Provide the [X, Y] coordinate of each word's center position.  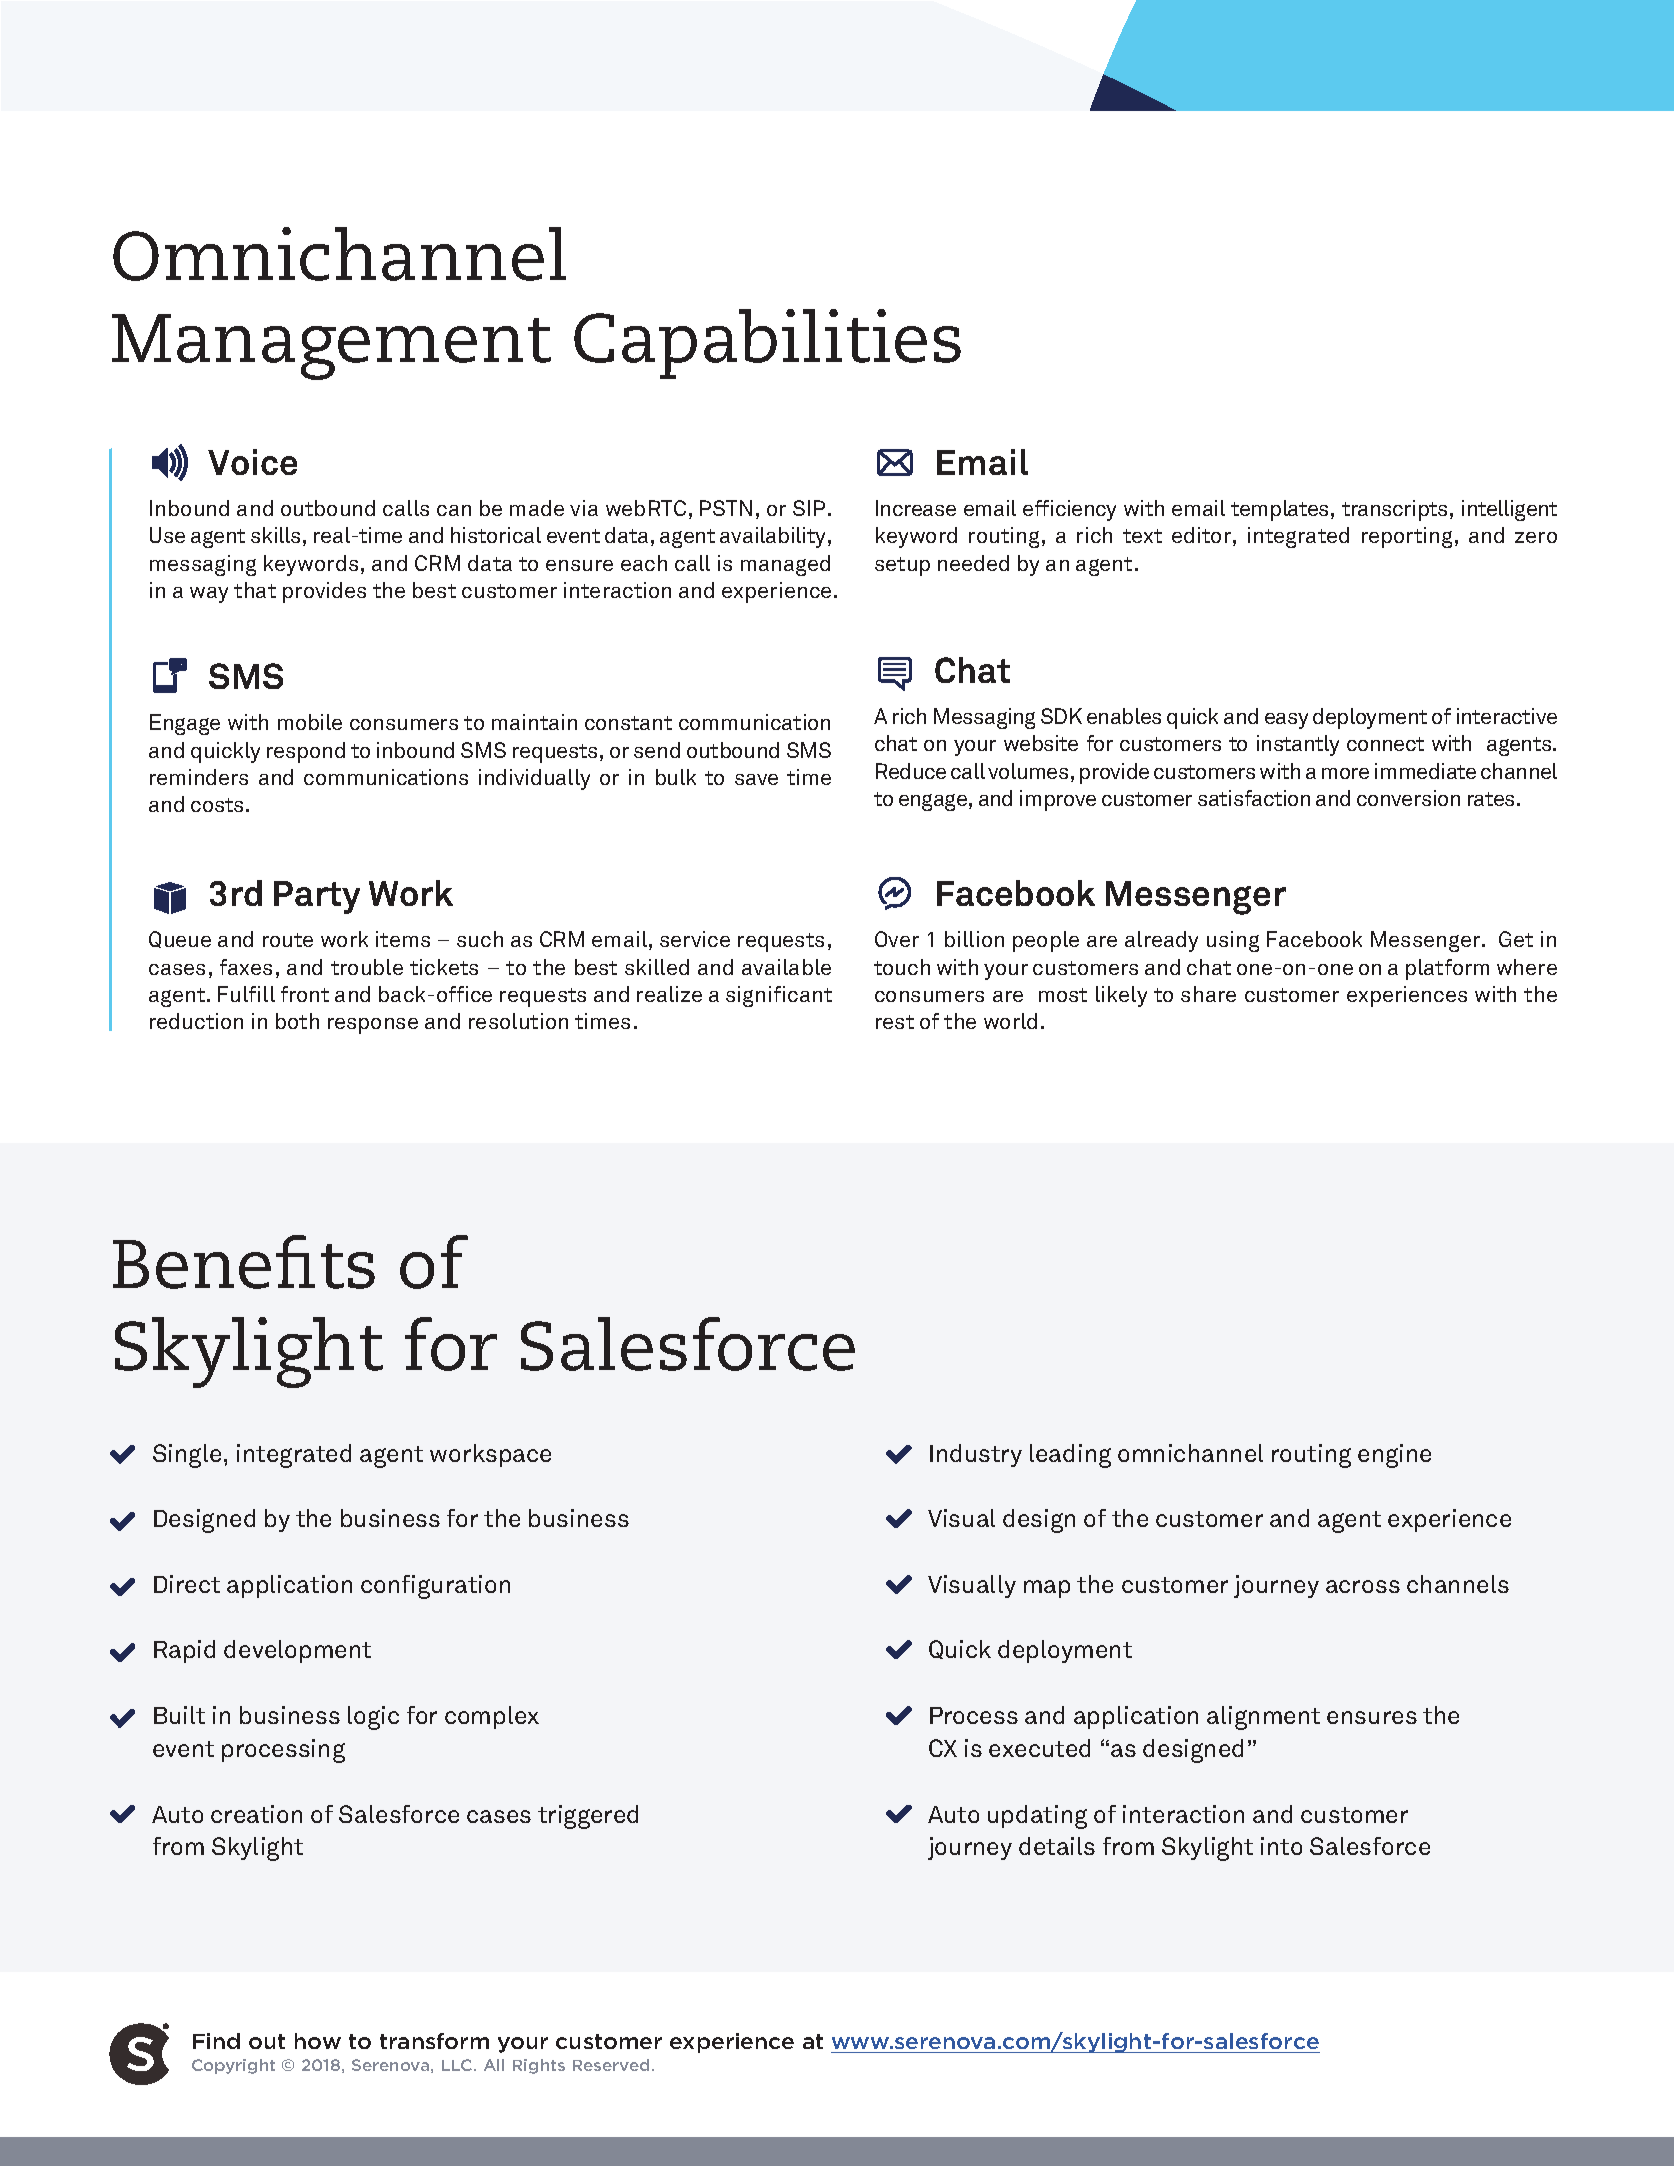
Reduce [911, 771]
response [373, 1026]
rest [895, 1022]
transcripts [1394, 510]
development [297, 1651]
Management [331, 347]
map [1047, 1589]
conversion [1408, 798]
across [1363, 1586]
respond [306, 752]
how [318, 2041]
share [1208, 994]
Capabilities [767, 344]
